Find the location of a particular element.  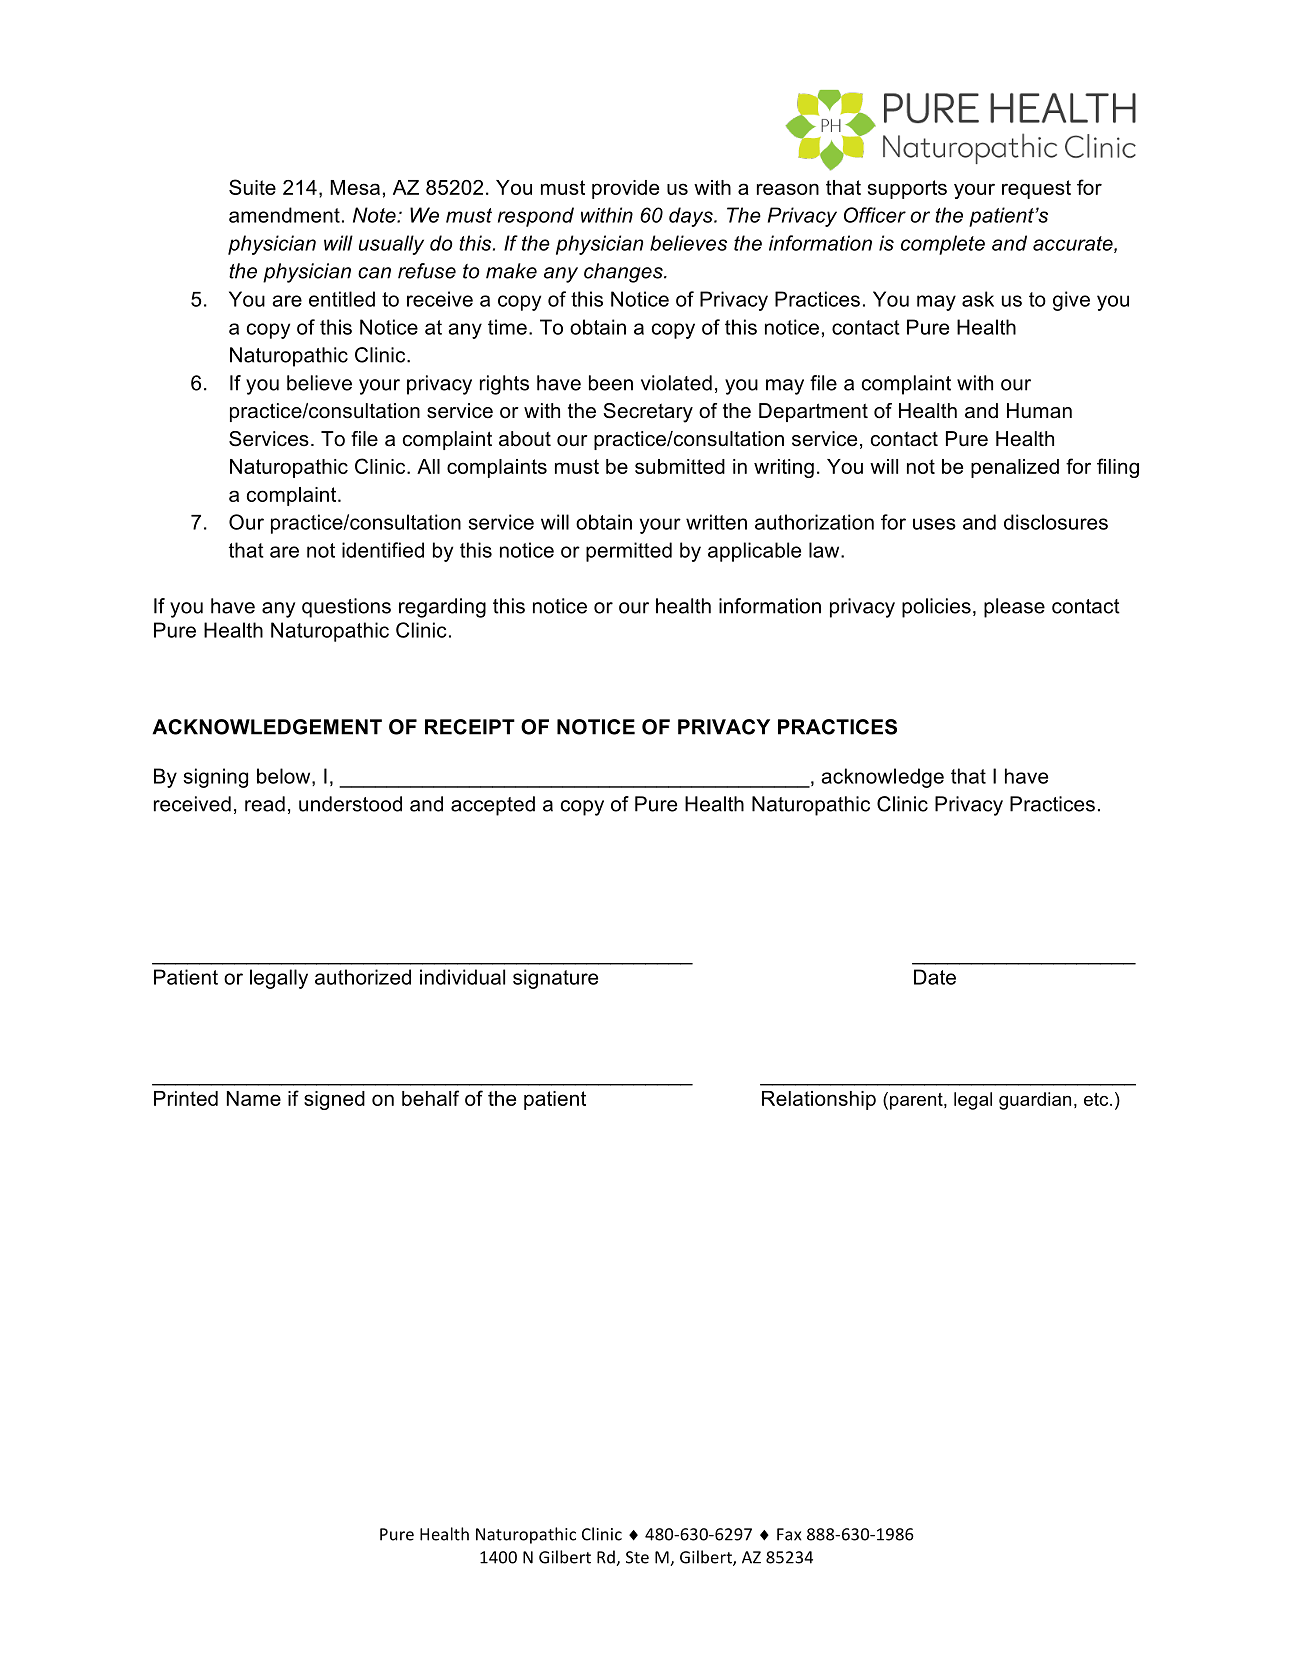

signature is located at coordinates (555, 979).
